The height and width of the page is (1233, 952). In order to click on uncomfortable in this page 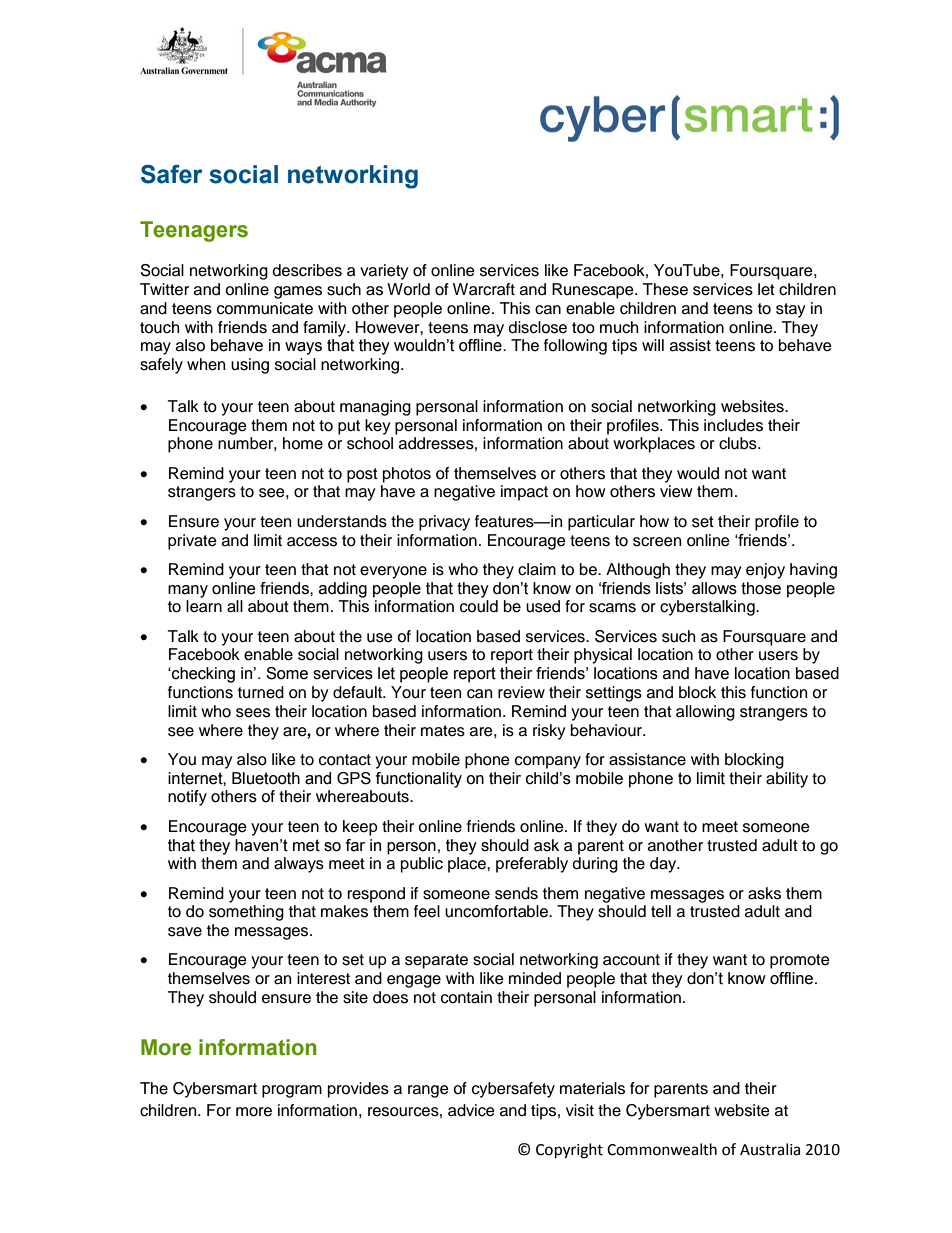, I will do `click(497, 911)`.
